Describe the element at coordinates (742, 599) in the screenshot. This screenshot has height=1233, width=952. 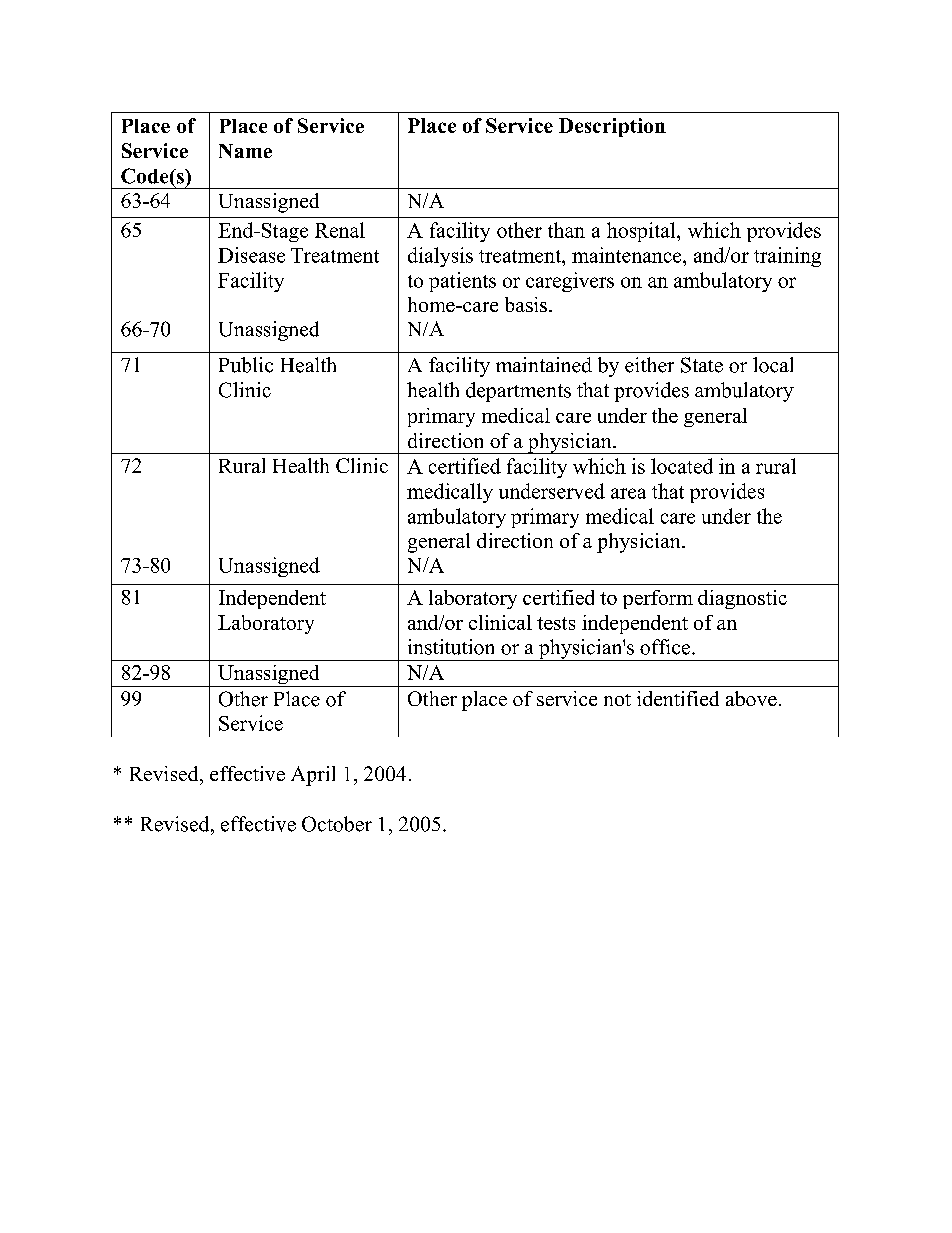
I see `diagnostic` at that location.
